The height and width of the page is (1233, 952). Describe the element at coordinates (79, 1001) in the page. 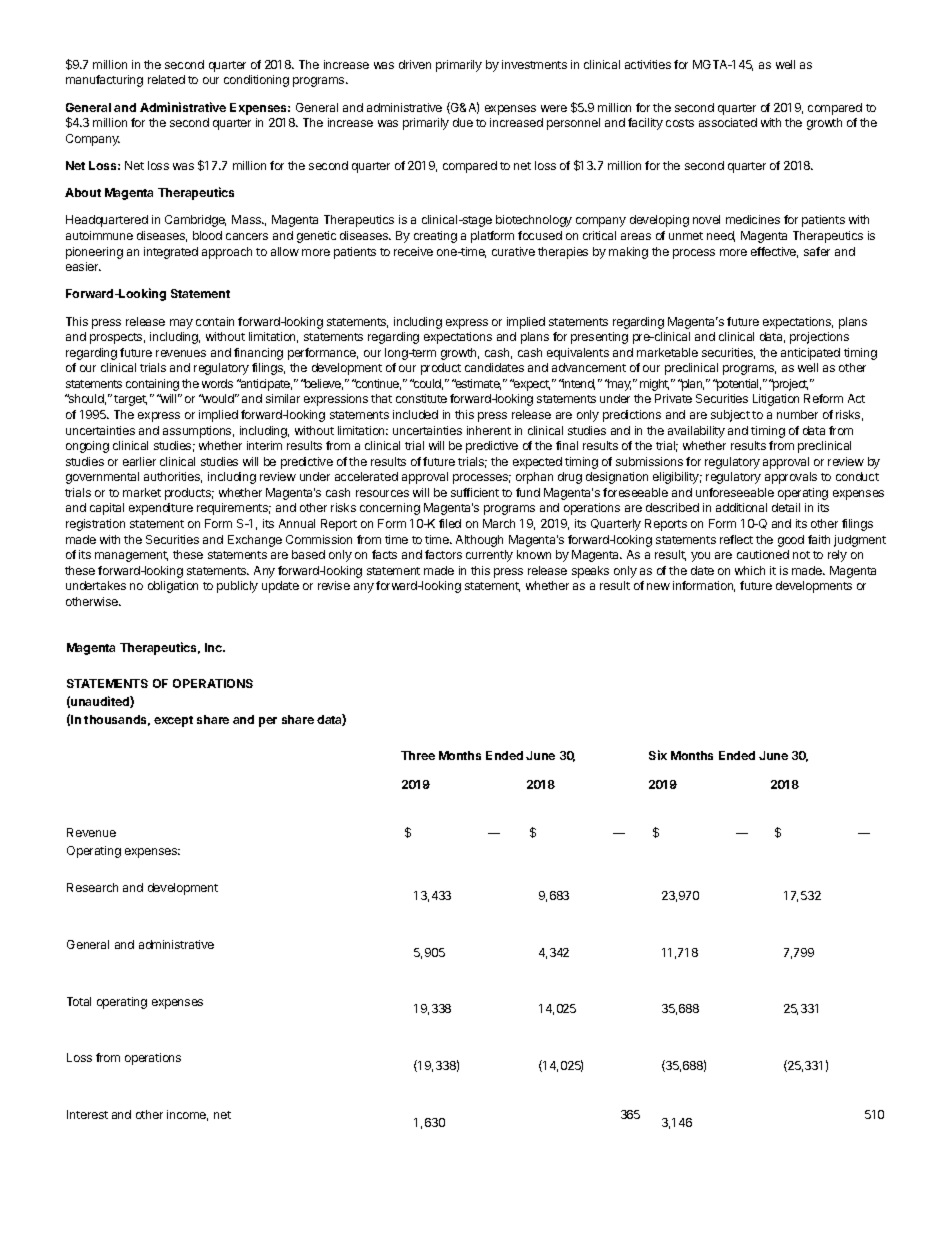

I see `Total` at that location.
